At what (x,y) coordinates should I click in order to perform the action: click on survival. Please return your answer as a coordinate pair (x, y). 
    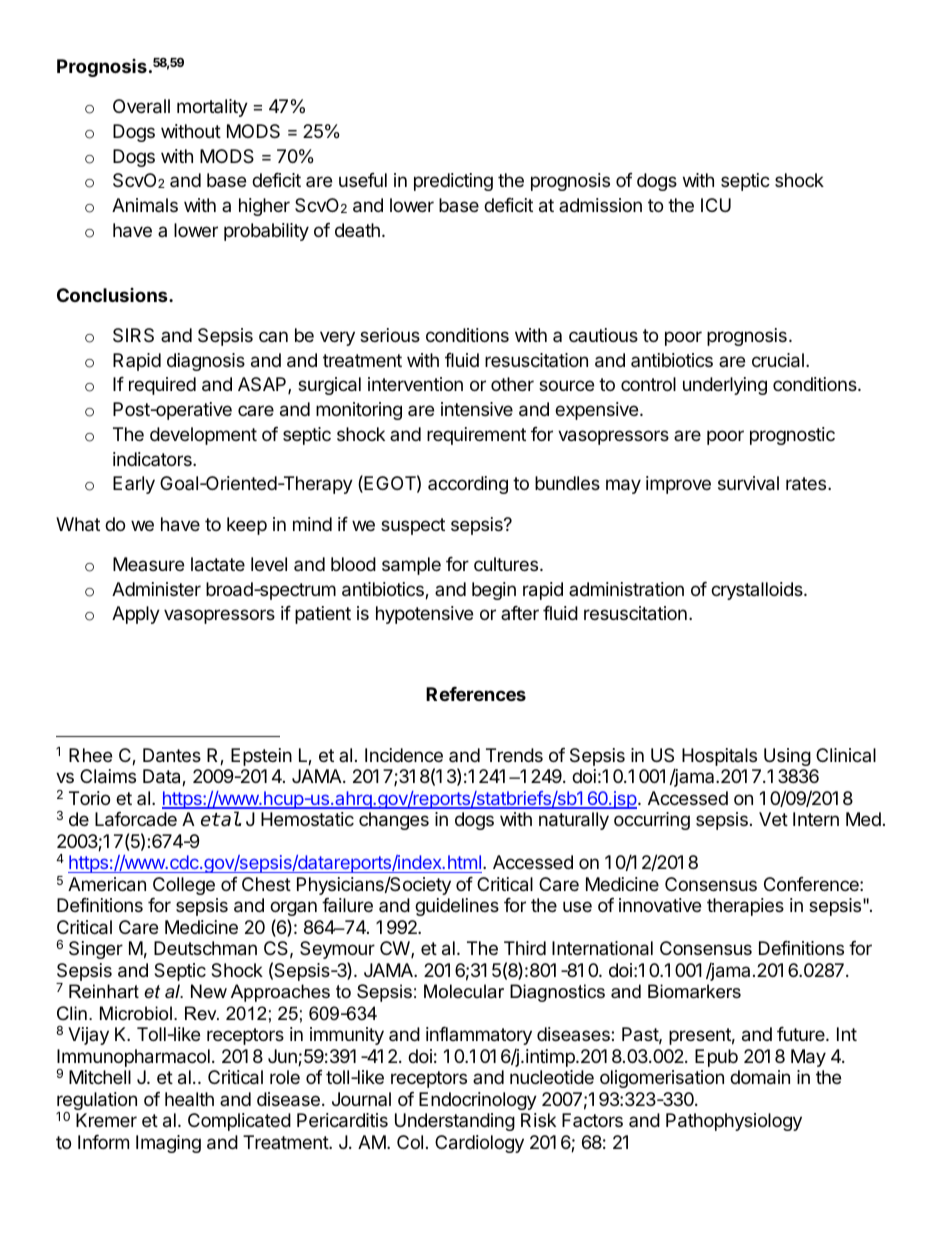
    Looking at the image, I should click on (748, 483).
